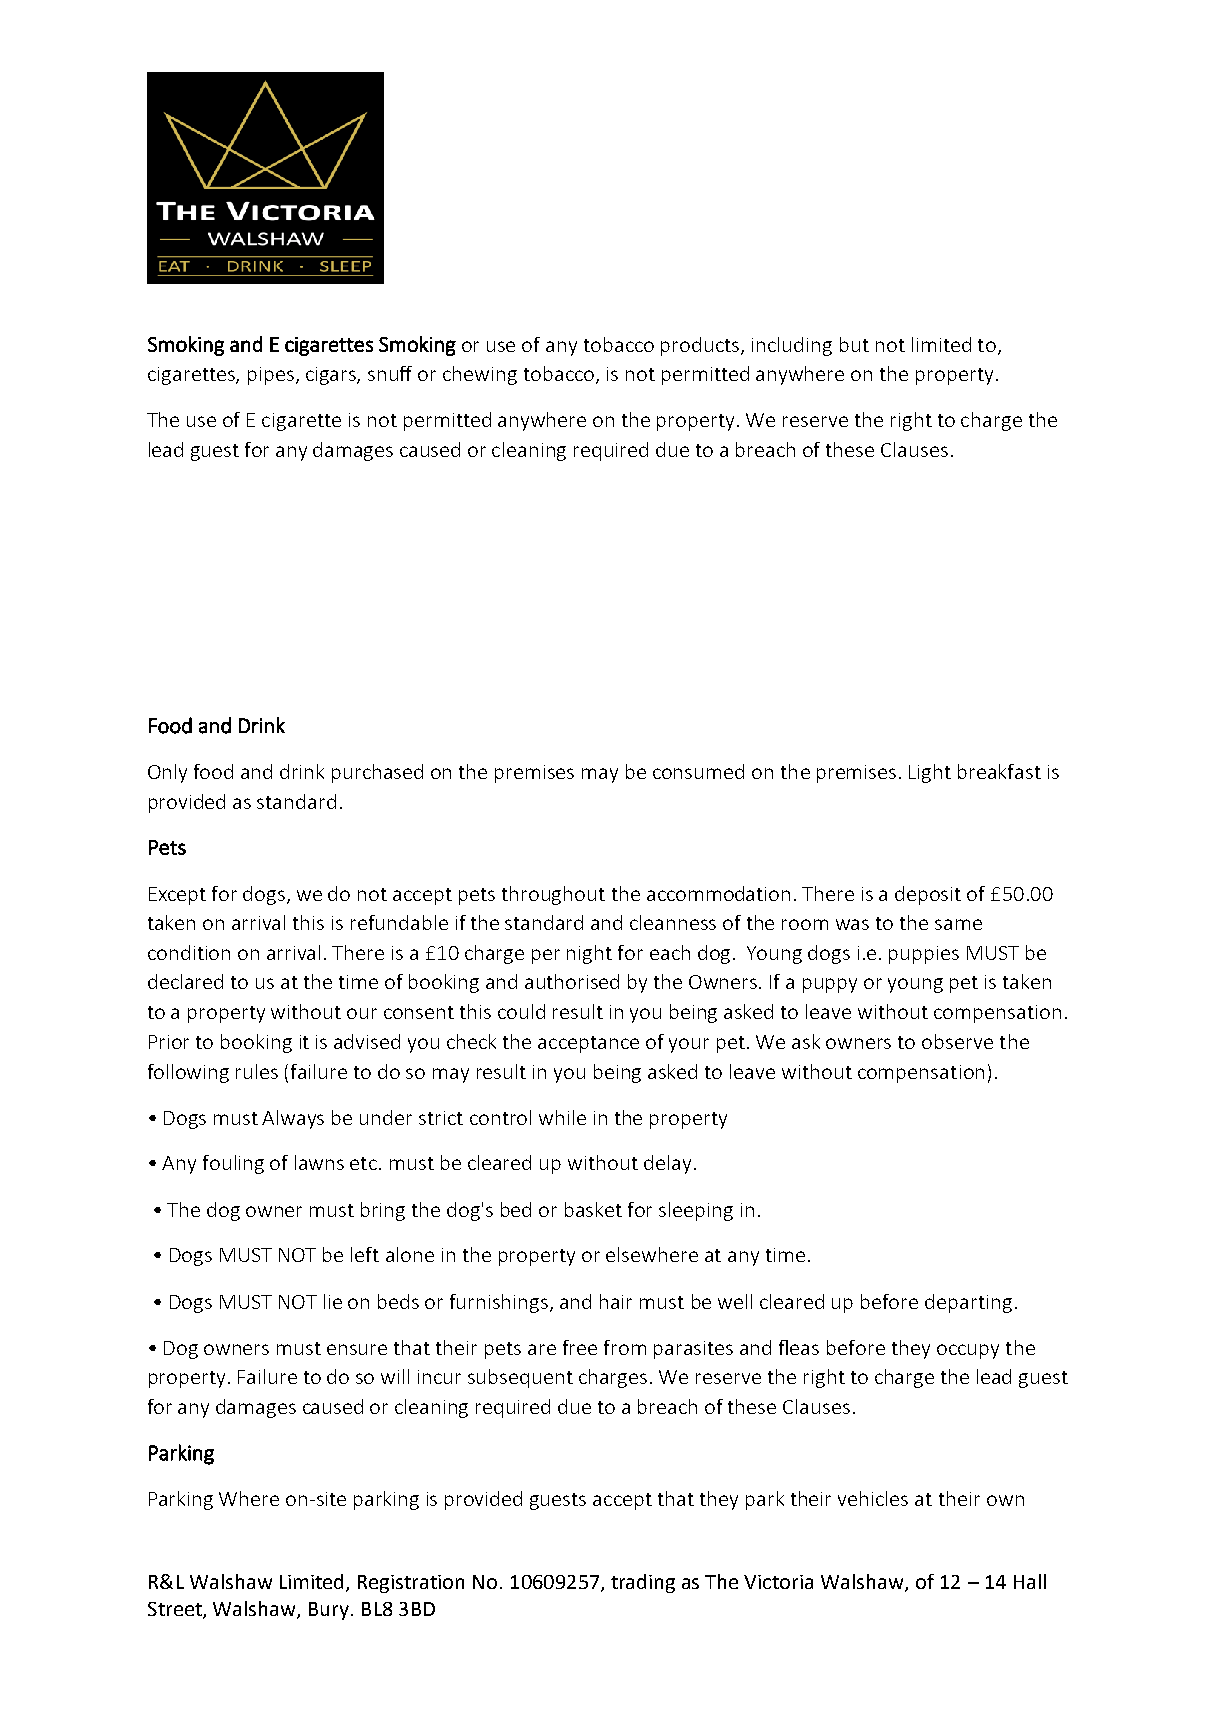  I want to click on lie, so click(333, 1301).
